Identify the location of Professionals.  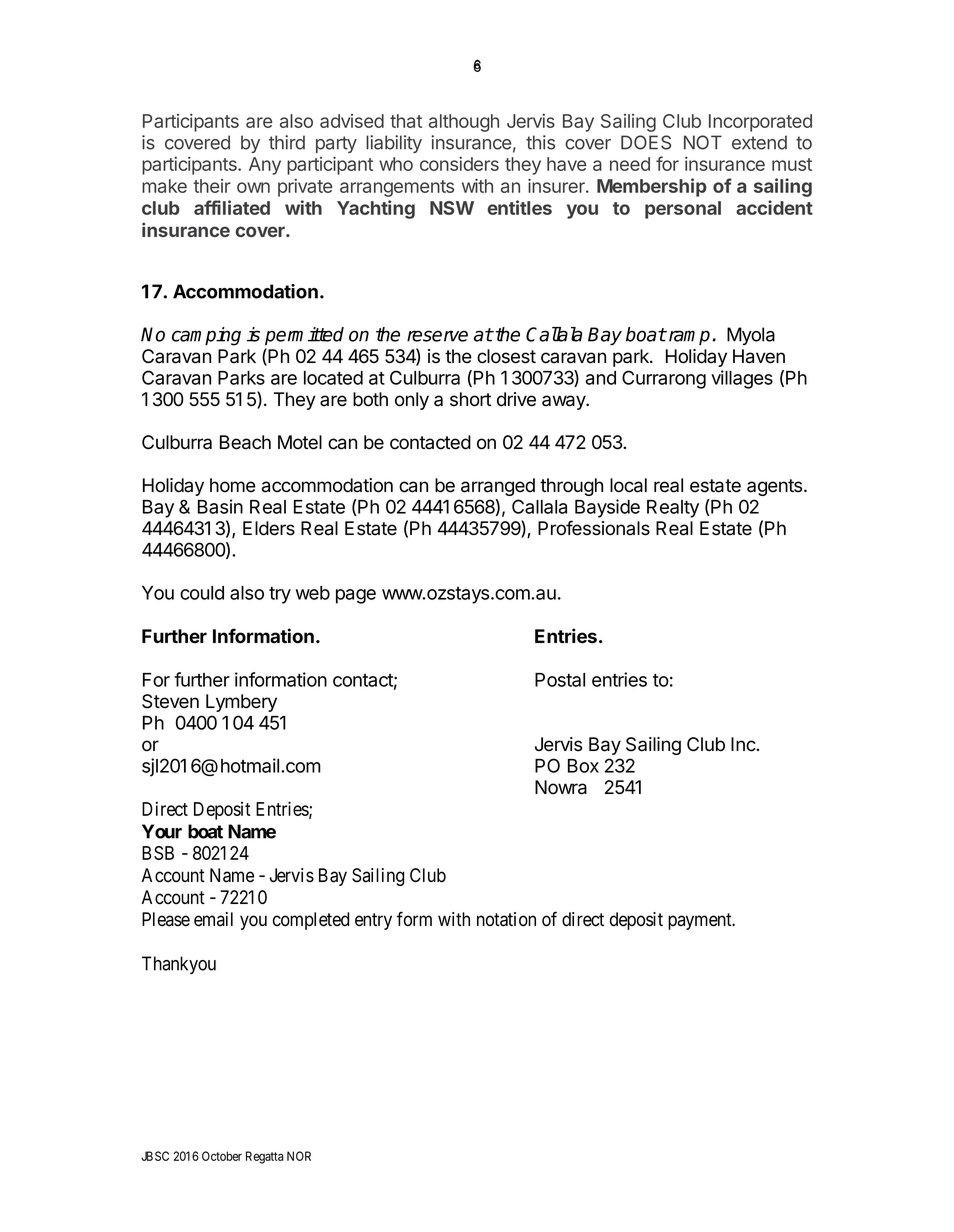
(594, 528).
